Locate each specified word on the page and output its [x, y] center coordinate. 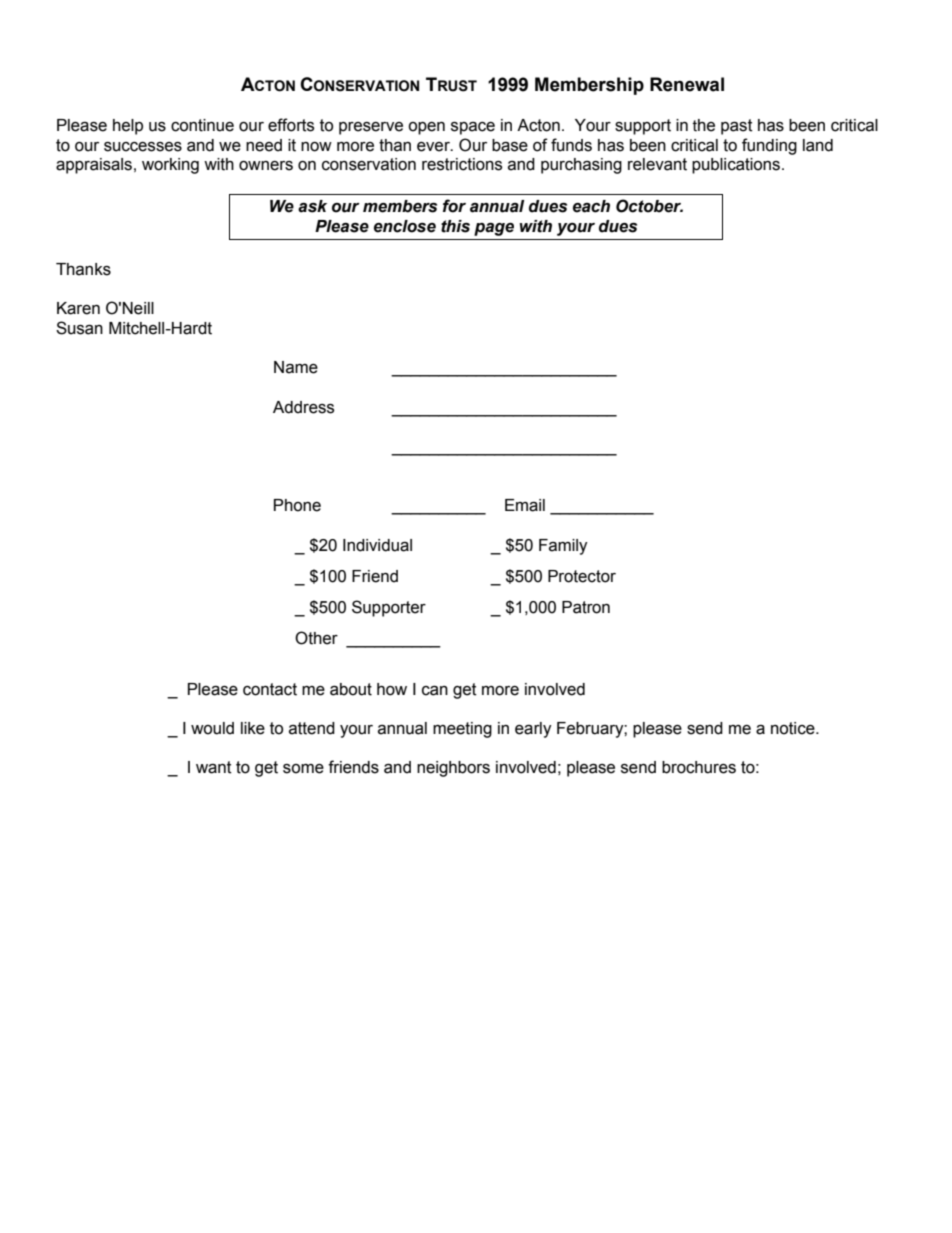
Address [303, 407]
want [214, 767]
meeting [462, 730]
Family [563, 547]
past [737, 127]
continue [202, 125]
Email [525, 505]
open [426, 128]
